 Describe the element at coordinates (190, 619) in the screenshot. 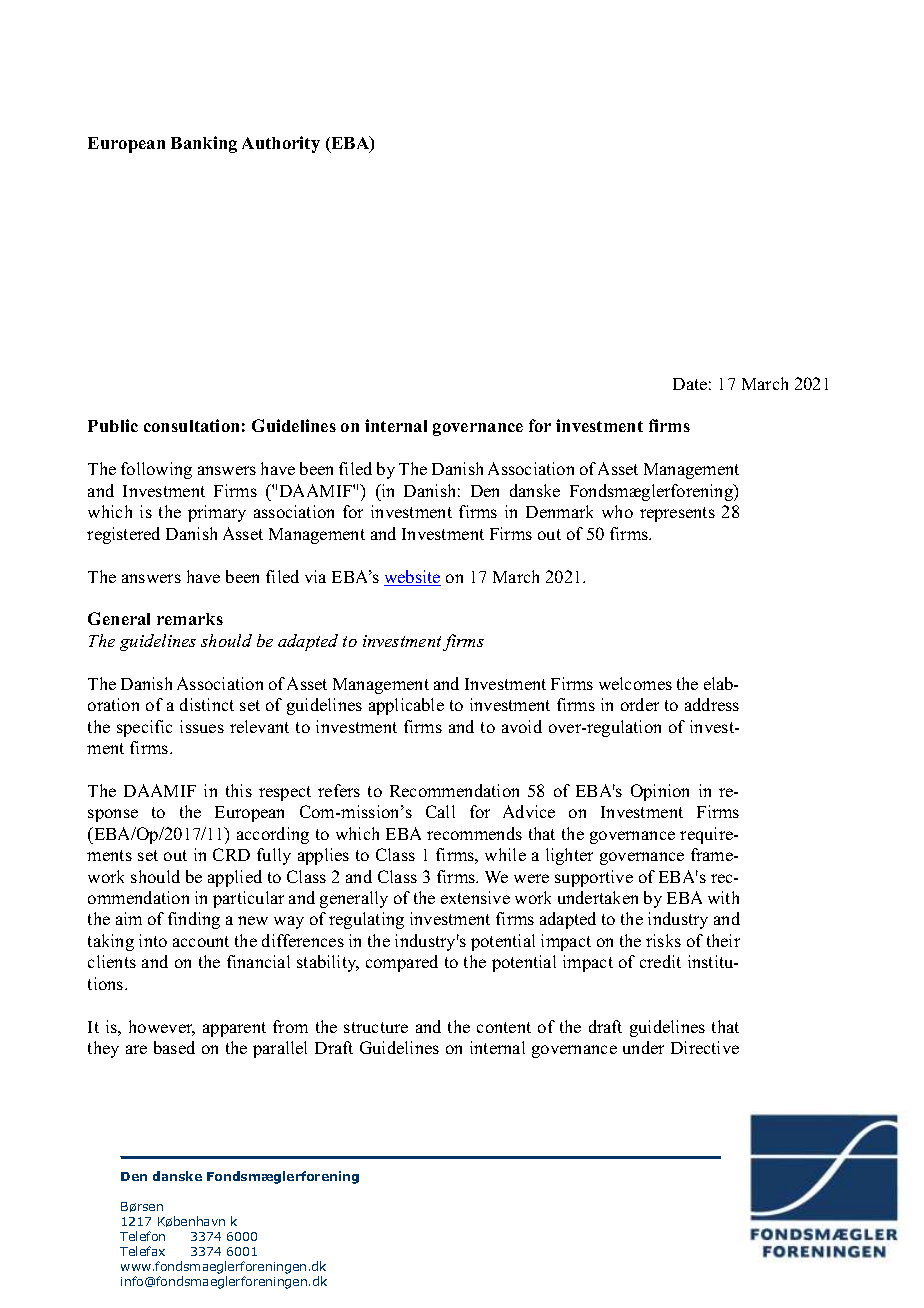

I see `remarks` at that location.
